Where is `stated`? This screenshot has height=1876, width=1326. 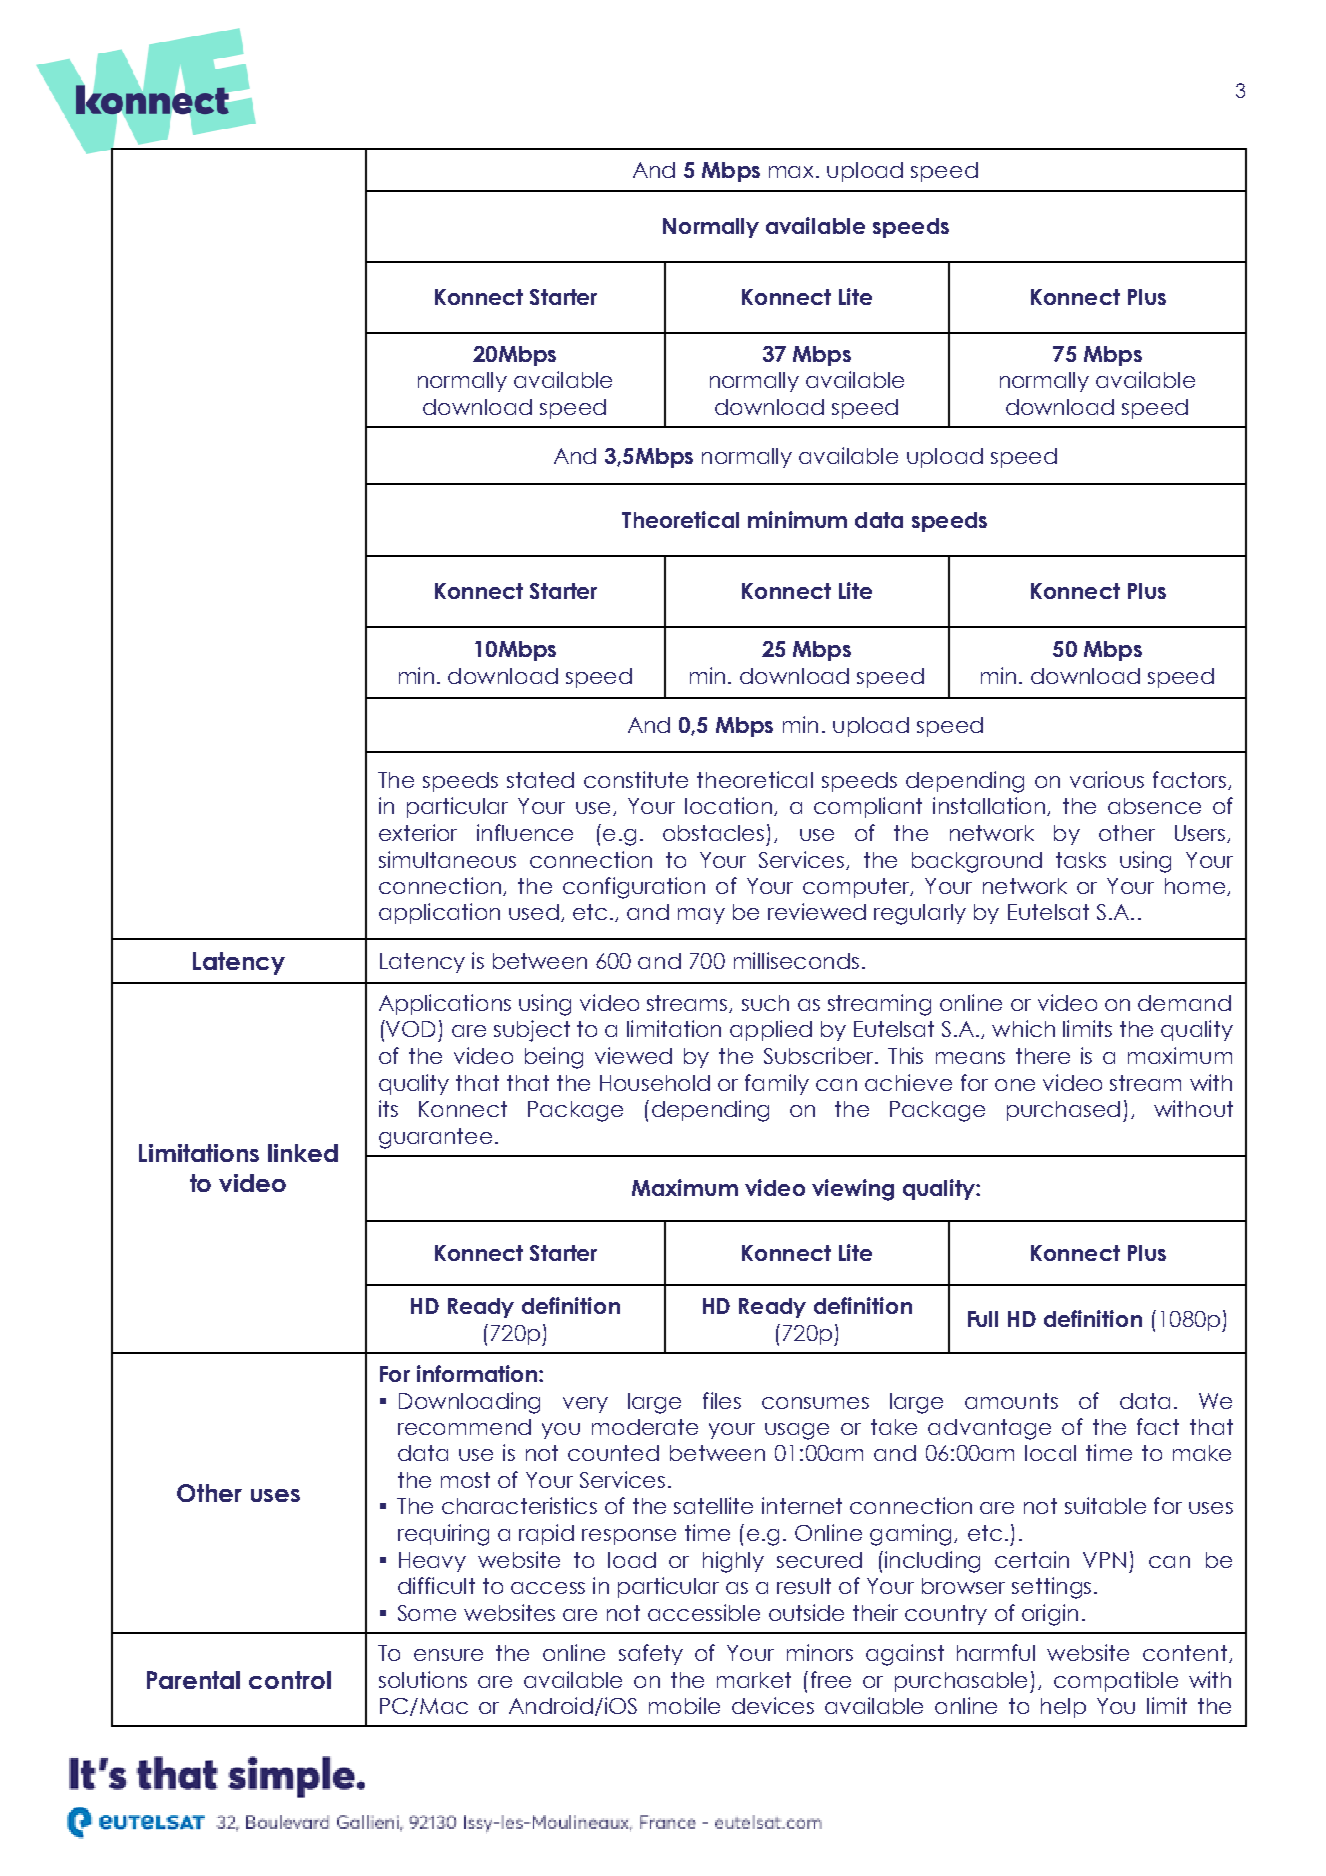
stated is located at coordinates (540, 780).
